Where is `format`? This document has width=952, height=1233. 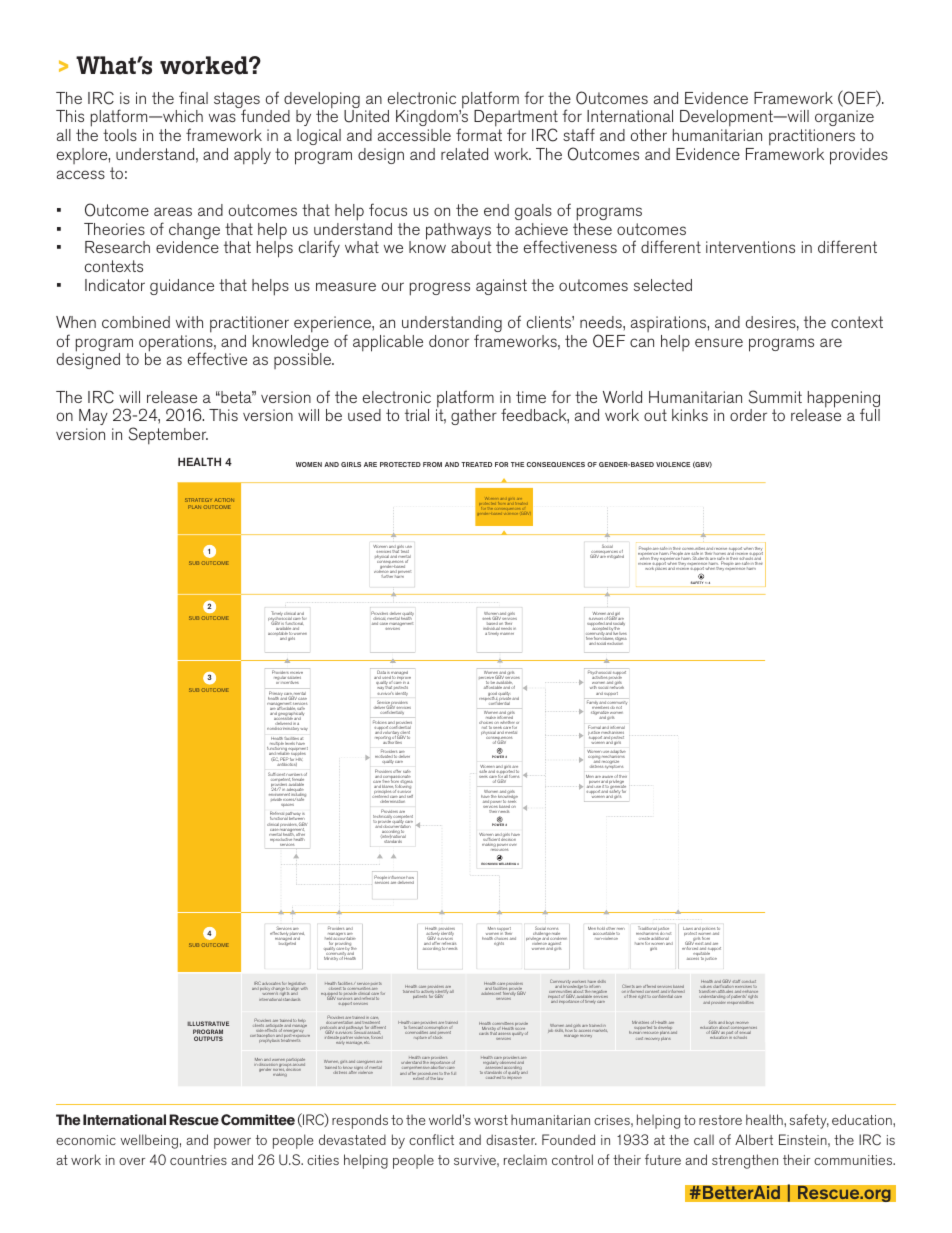
format is located at coordinates (479, 134).
